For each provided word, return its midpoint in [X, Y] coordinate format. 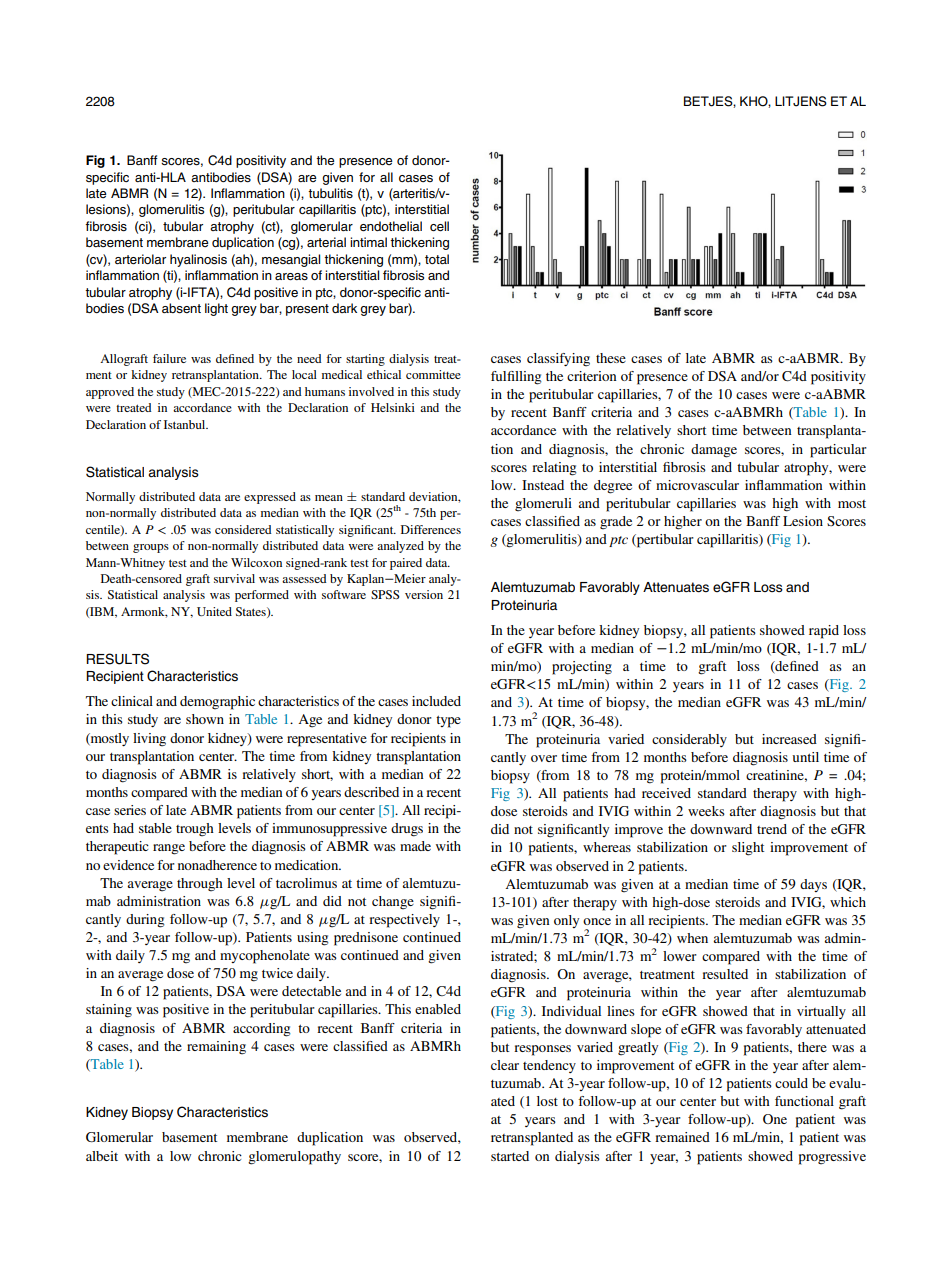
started [510, 1156]
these [611, 358]
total [437, 259]
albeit [102, 1156]
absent [181, 308]
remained [682, 1137]
